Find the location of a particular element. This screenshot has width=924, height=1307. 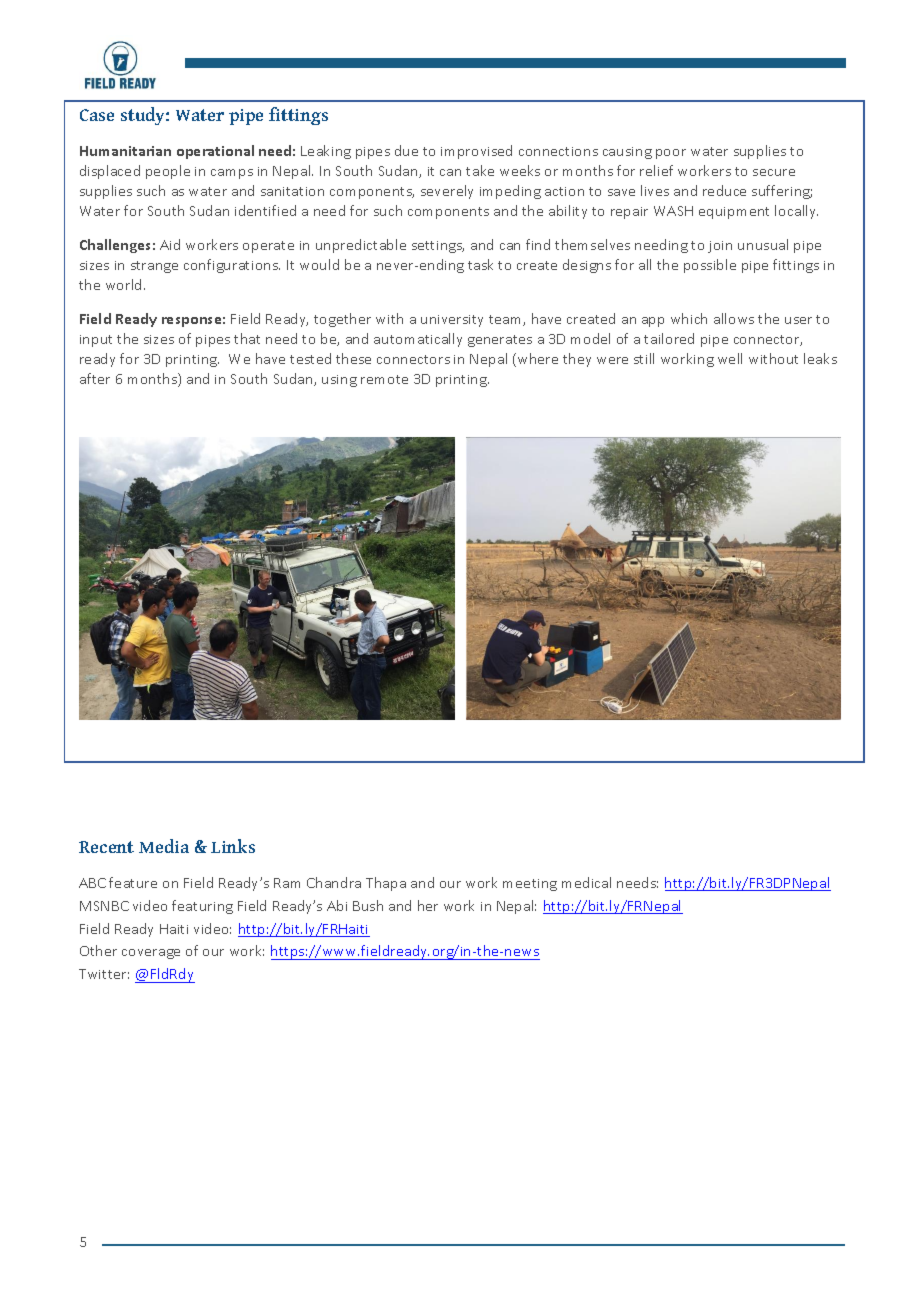

Links is located at coordinates (233, 846).
